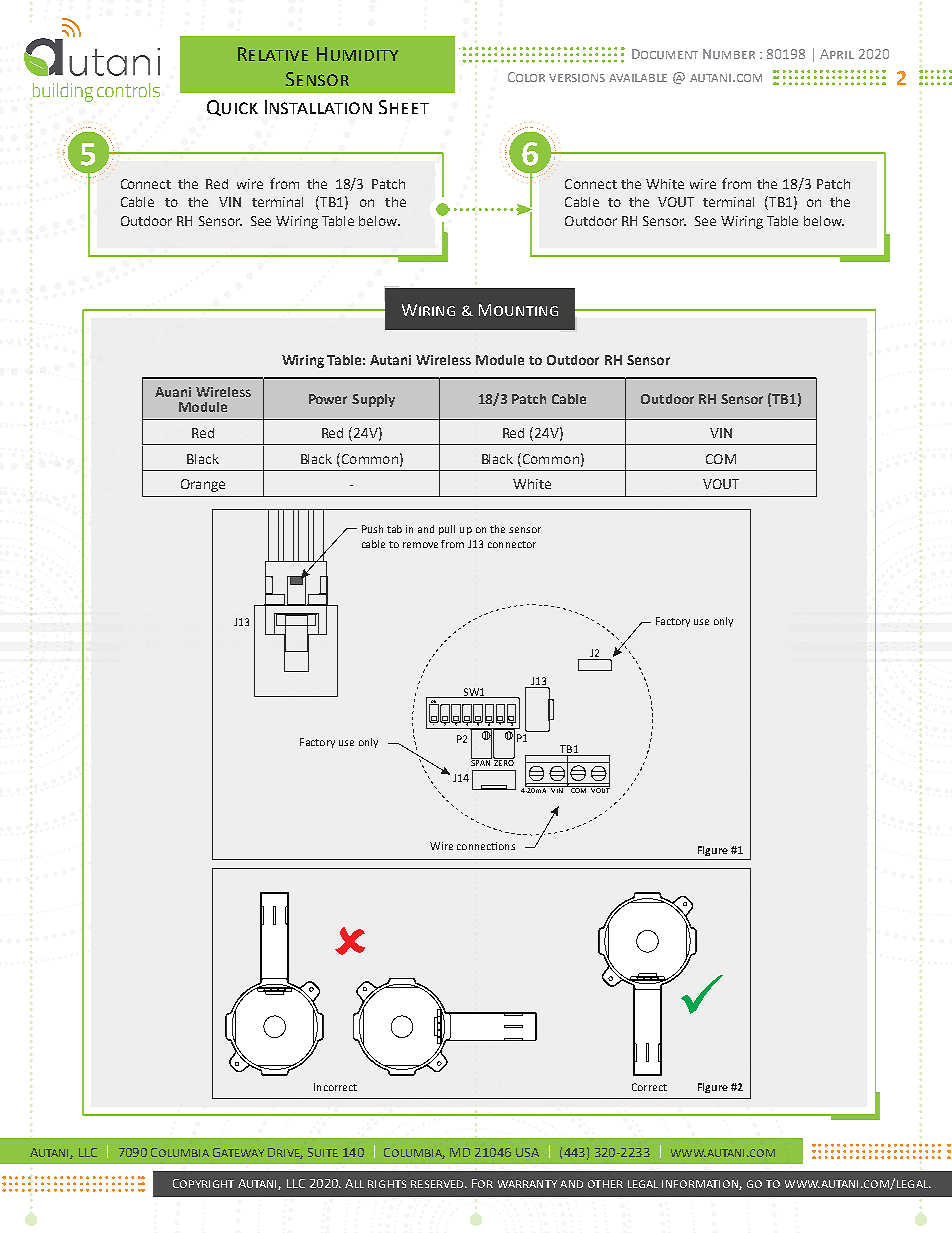 The image size is (952, 1233). What do you see at coordinates (323, 1152) in the document?
I see `Suite` at bounding box center [323, 1152].
